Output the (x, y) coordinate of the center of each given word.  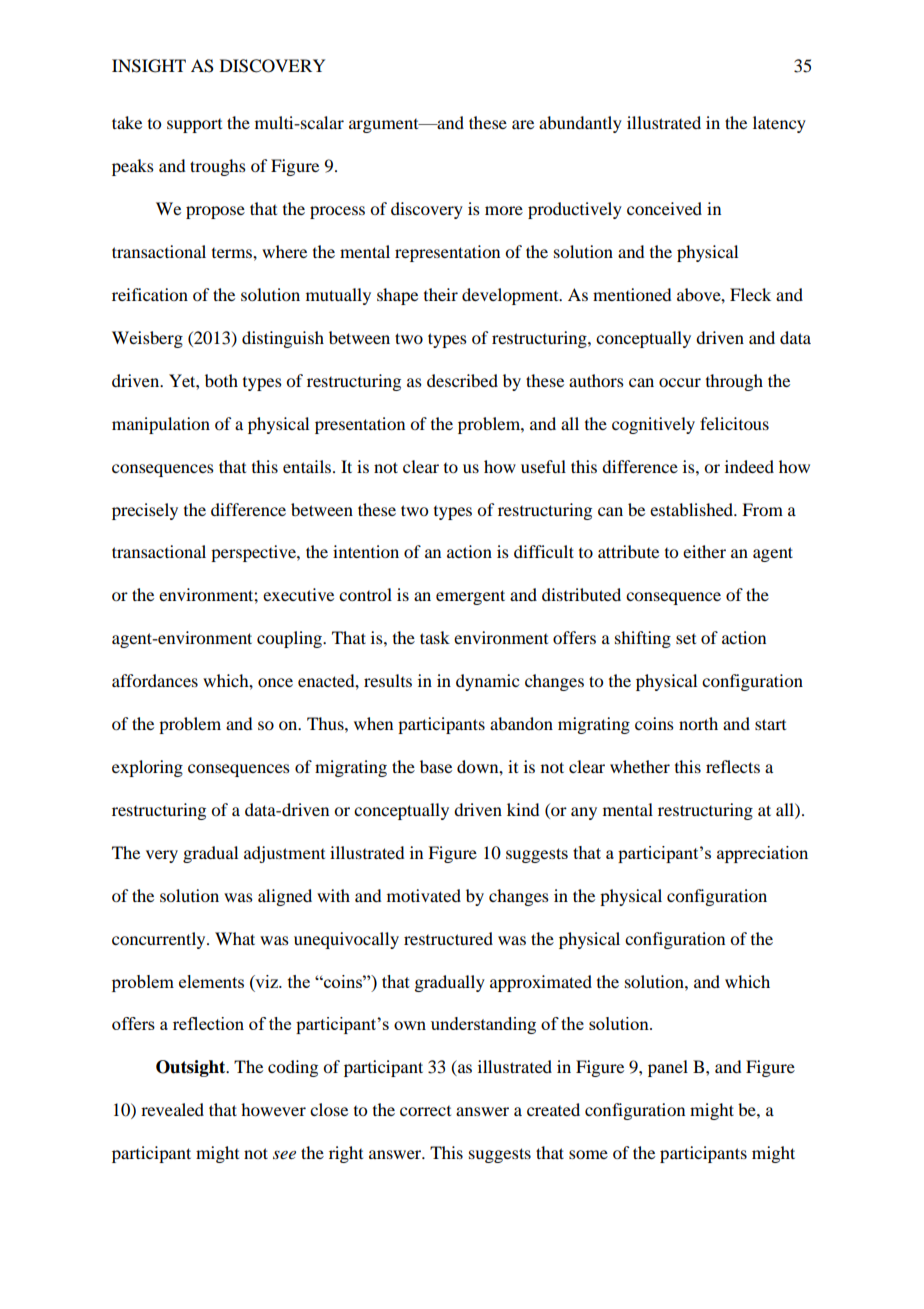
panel (668, 1068)
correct (425, 1111)
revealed (172, 1109)
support (194, 126)
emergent (470, 597)
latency (779, 124)
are (523, 124)
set (686, 639)
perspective (254, 553)
